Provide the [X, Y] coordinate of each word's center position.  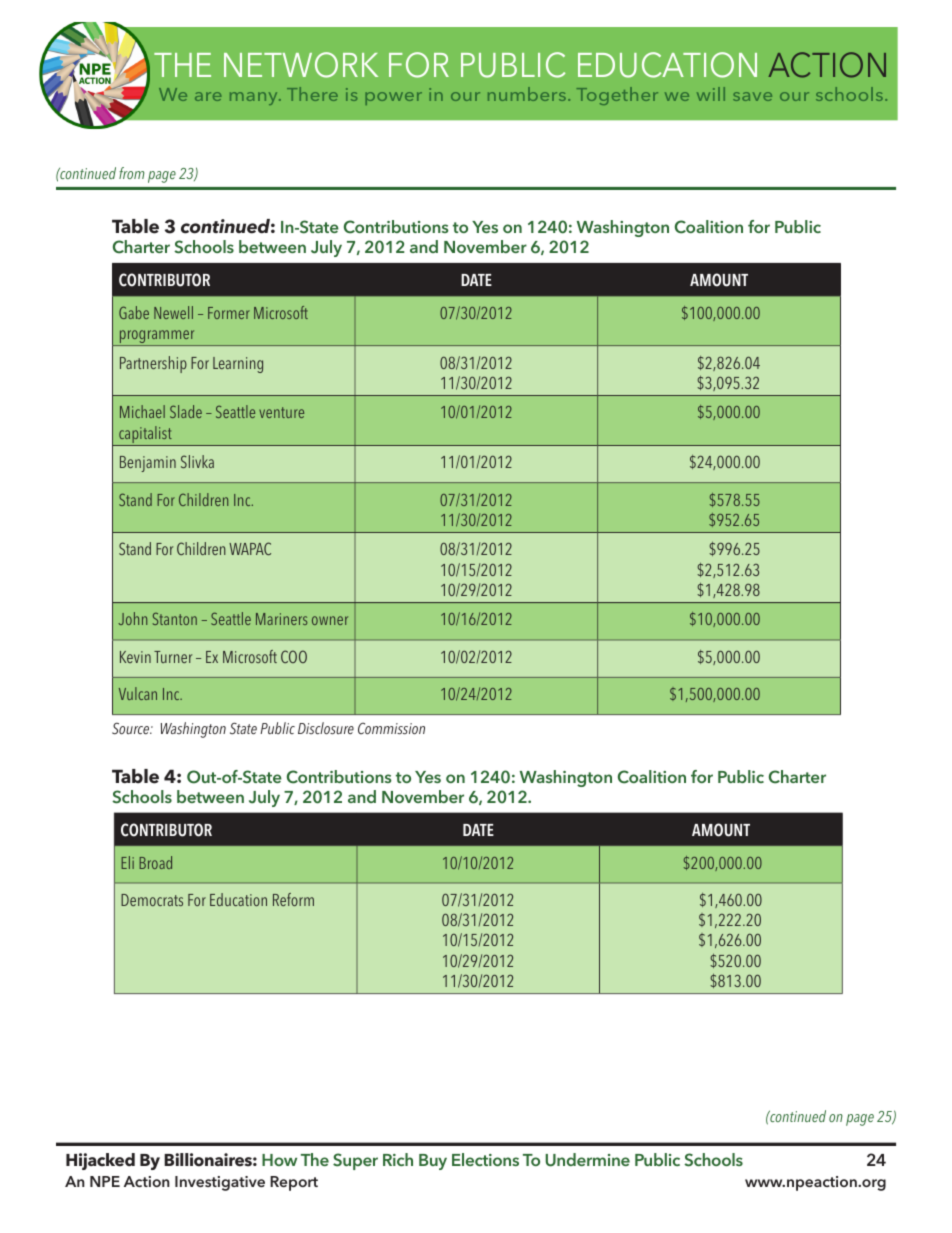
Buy [433, 1162]
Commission [391, 728]
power [393, 98]
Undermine [587, 1160]
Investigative [220, 1183]
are [208, 96]
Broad [155, 862]
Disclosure [326, 728]
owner [330, 620]
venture [281, 412]
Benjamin [148, 464]
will [711, 94]
